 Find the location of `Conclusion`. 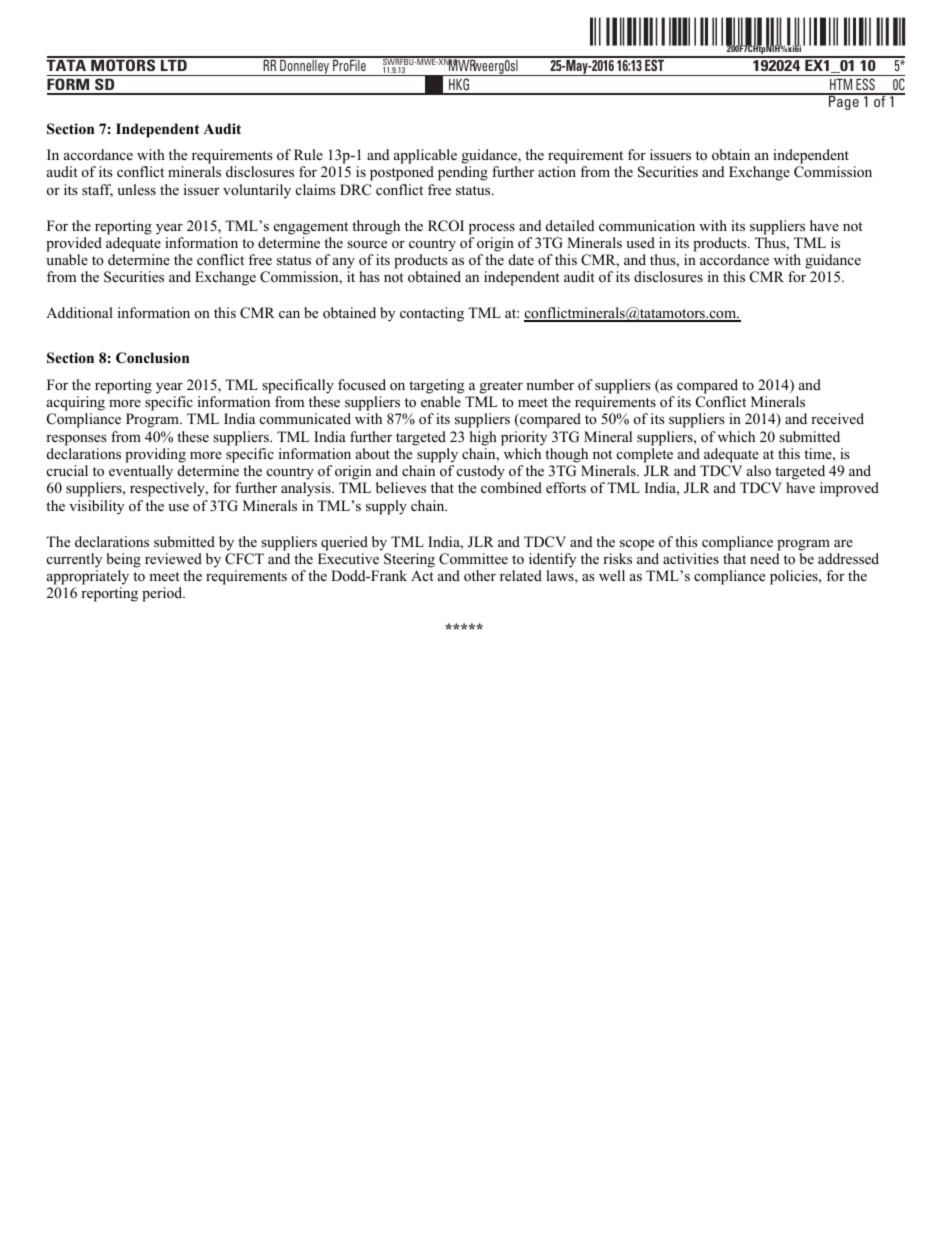

Conclusion is located at coordinates (152, 358).
